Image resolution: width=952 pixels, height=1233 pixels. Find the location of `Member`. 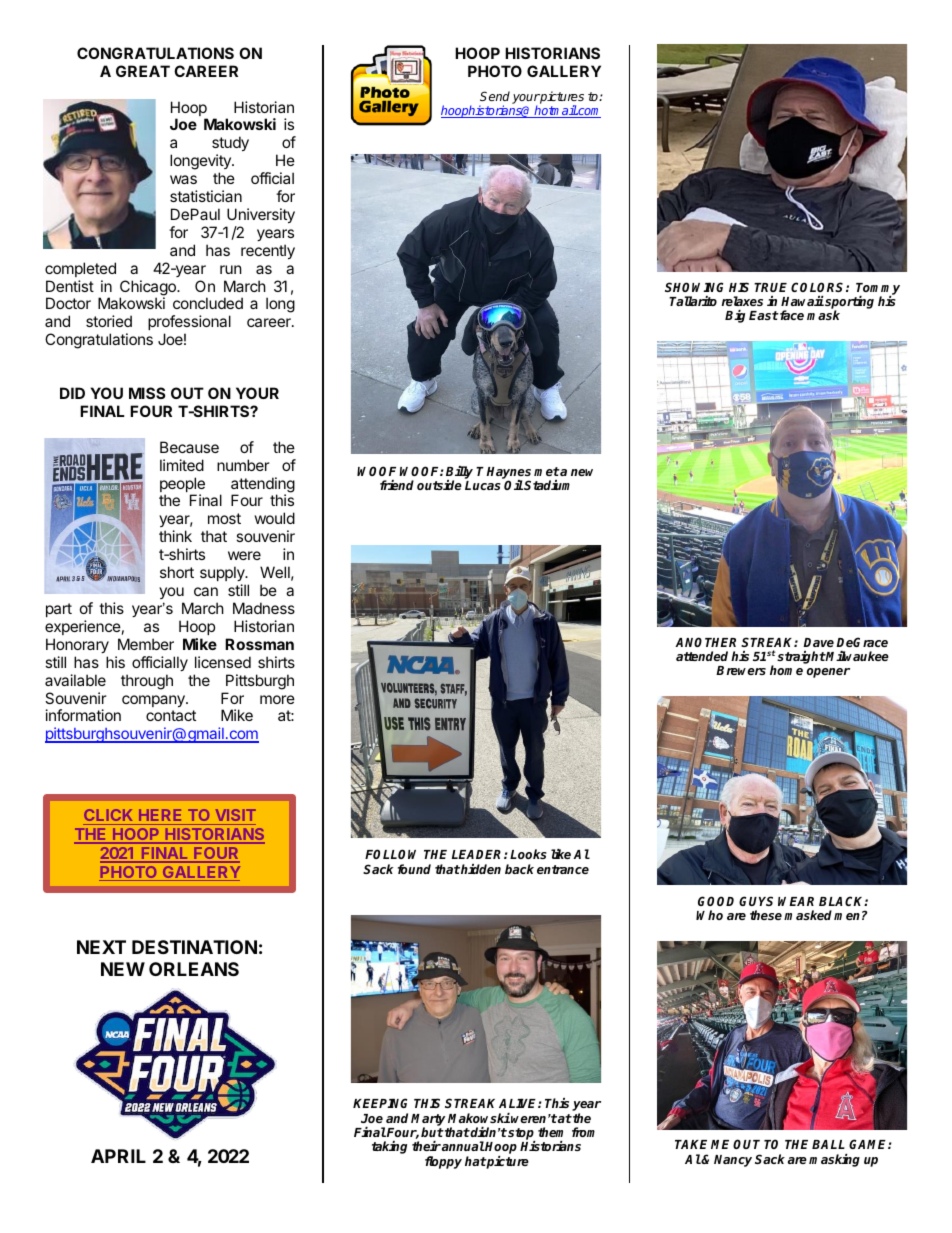

Member is located at coordinates (146, 644).
